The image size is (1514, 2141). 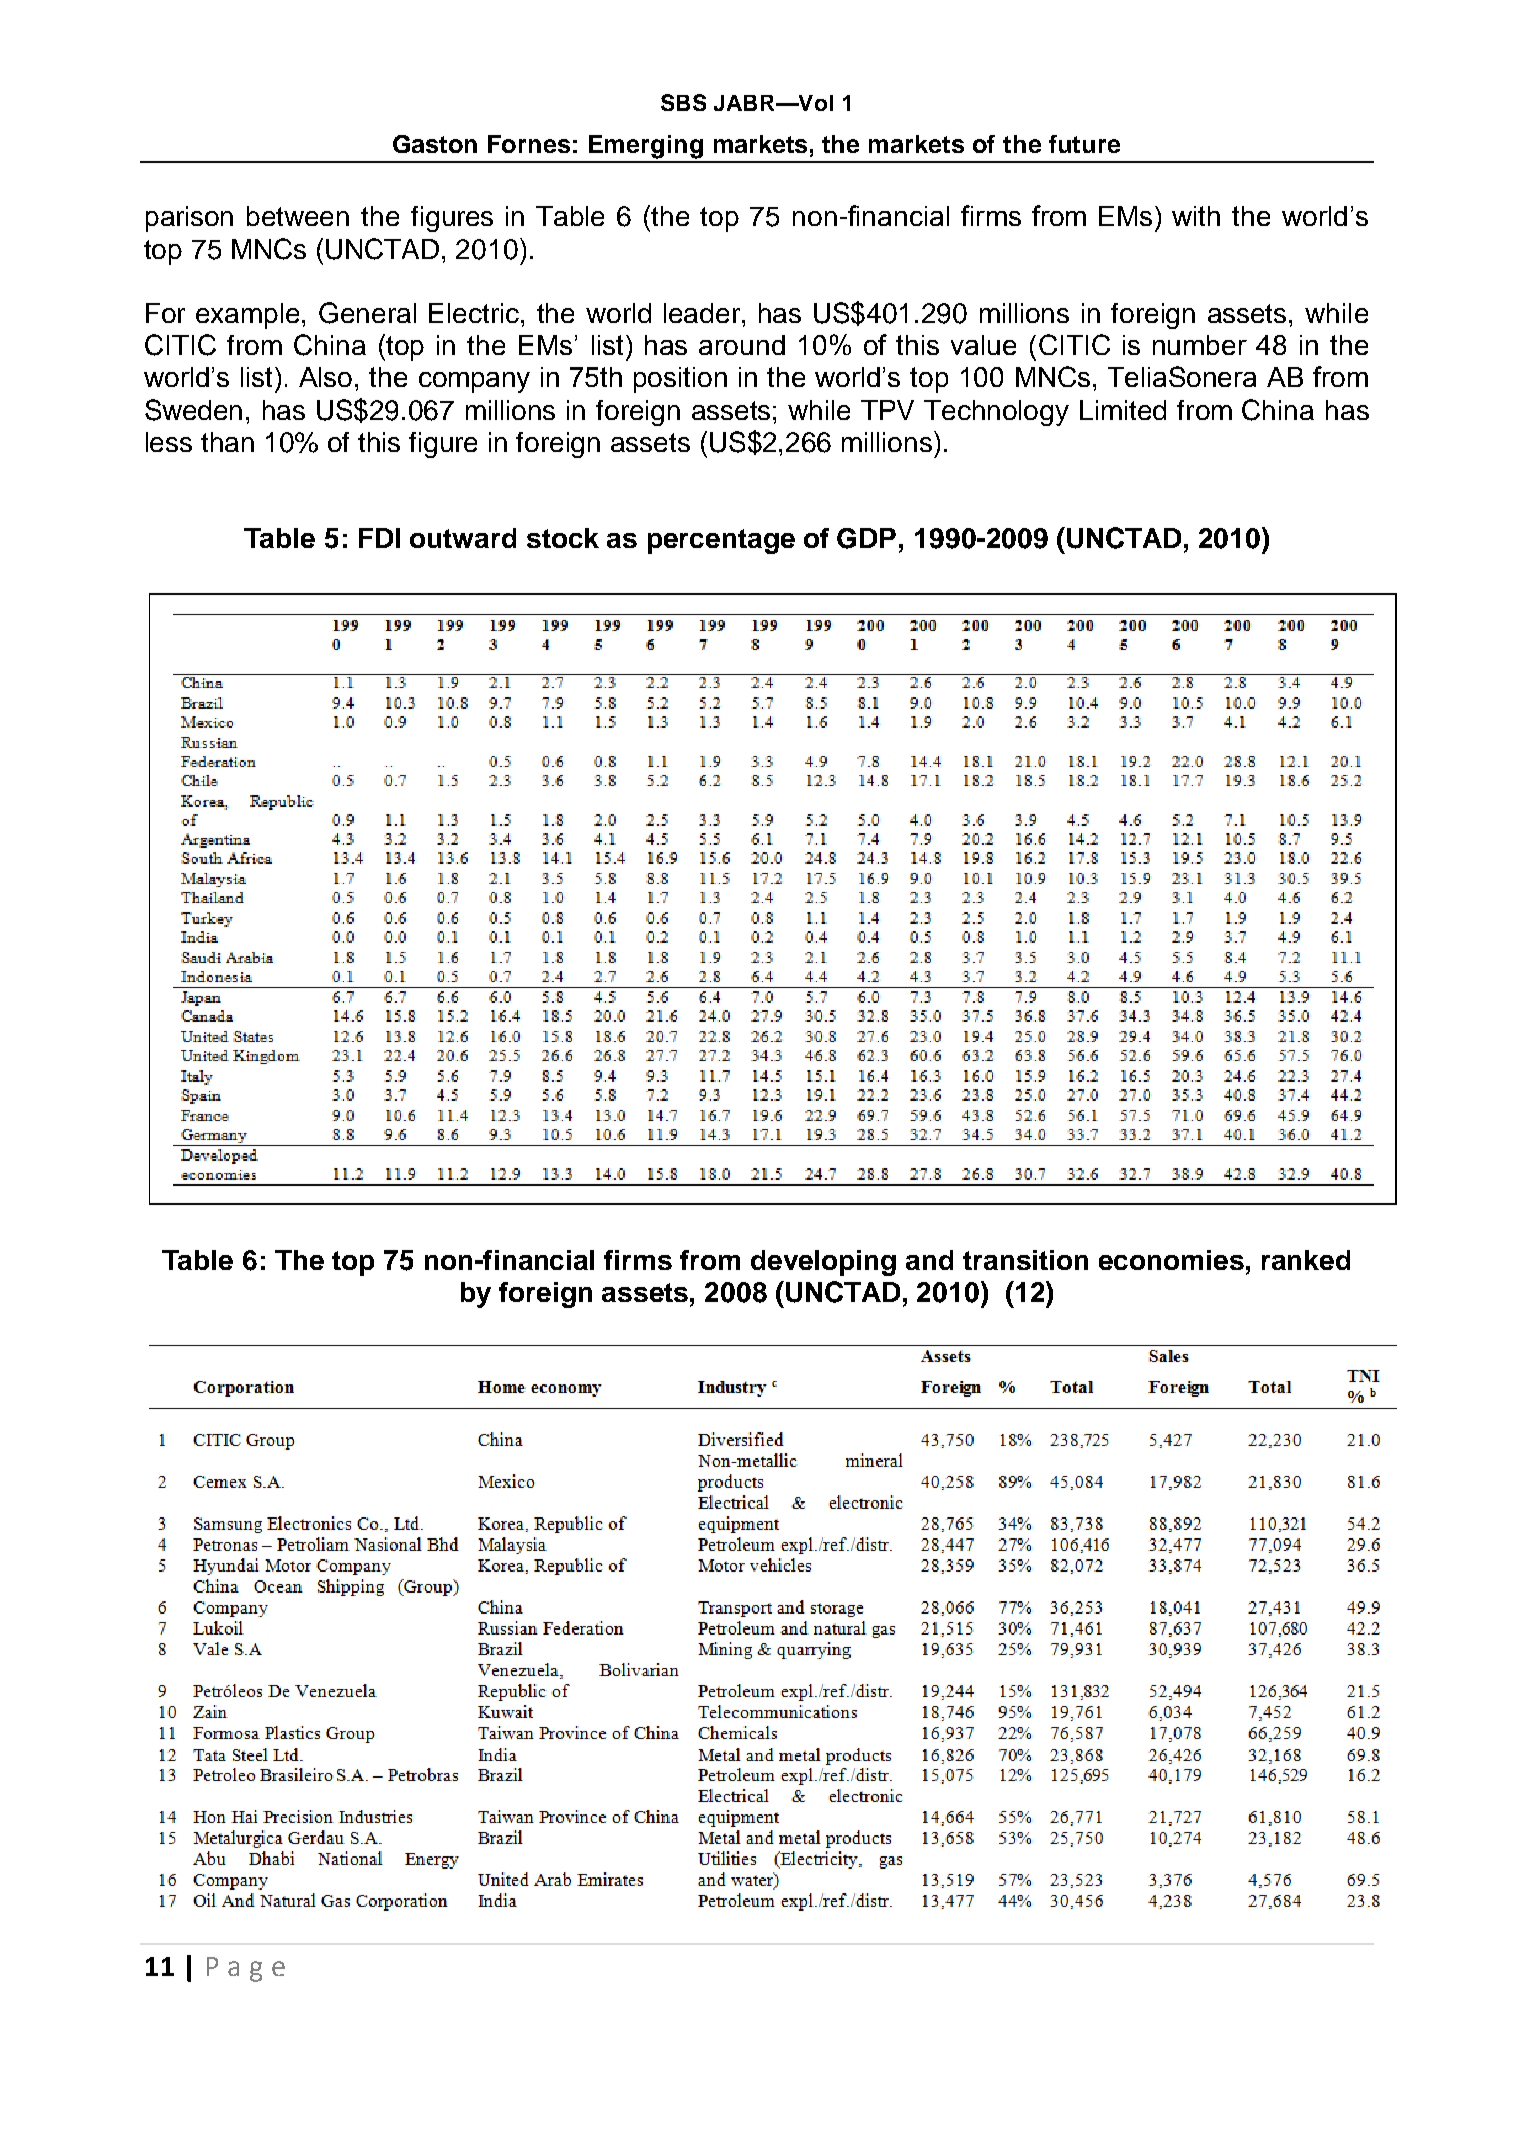 What do you see at coordinates (683, 102) in the screenshot?
I see `SBS` at bounding box center [683, 102].
